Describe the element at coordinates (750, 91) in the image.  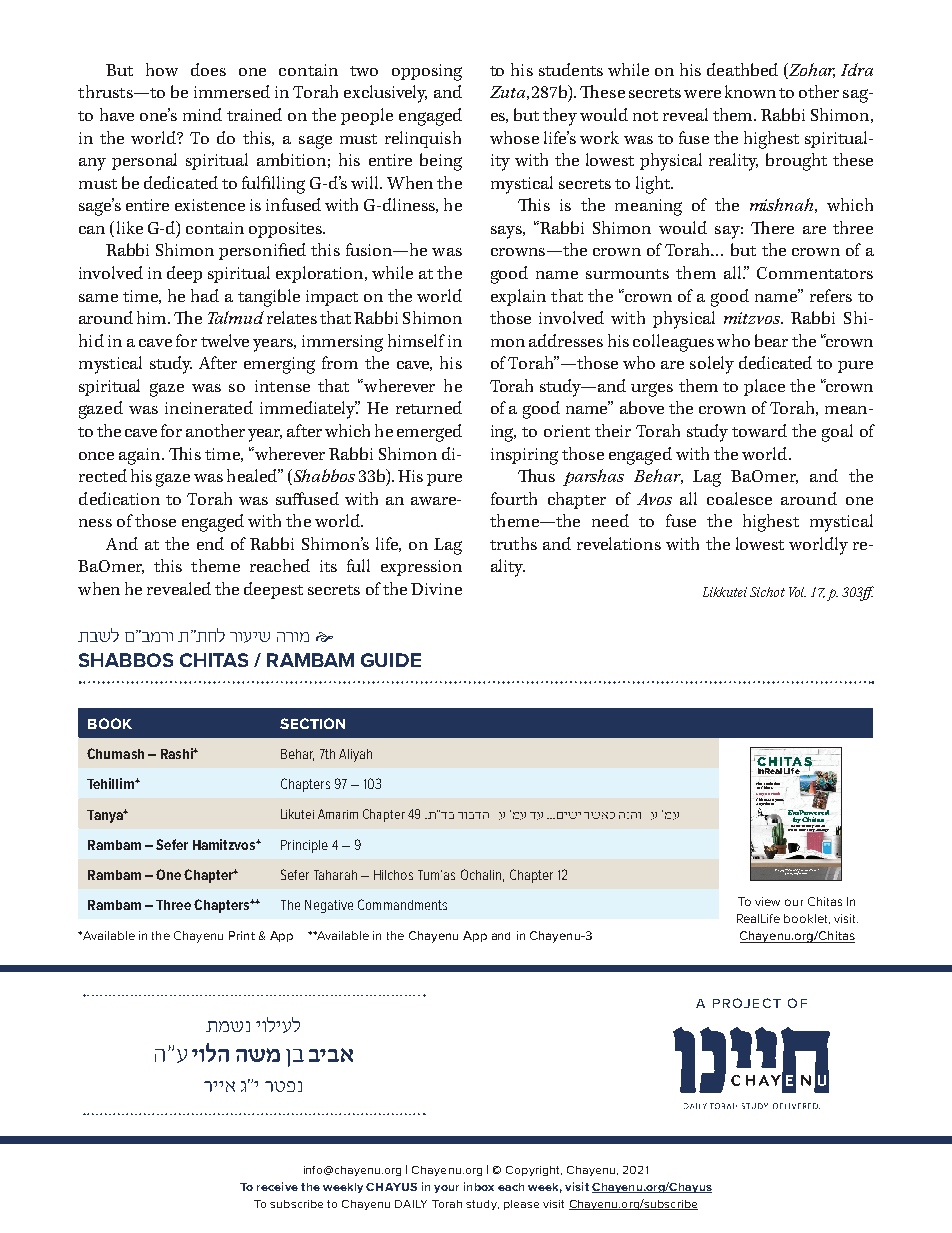
I see `known` at that location.
